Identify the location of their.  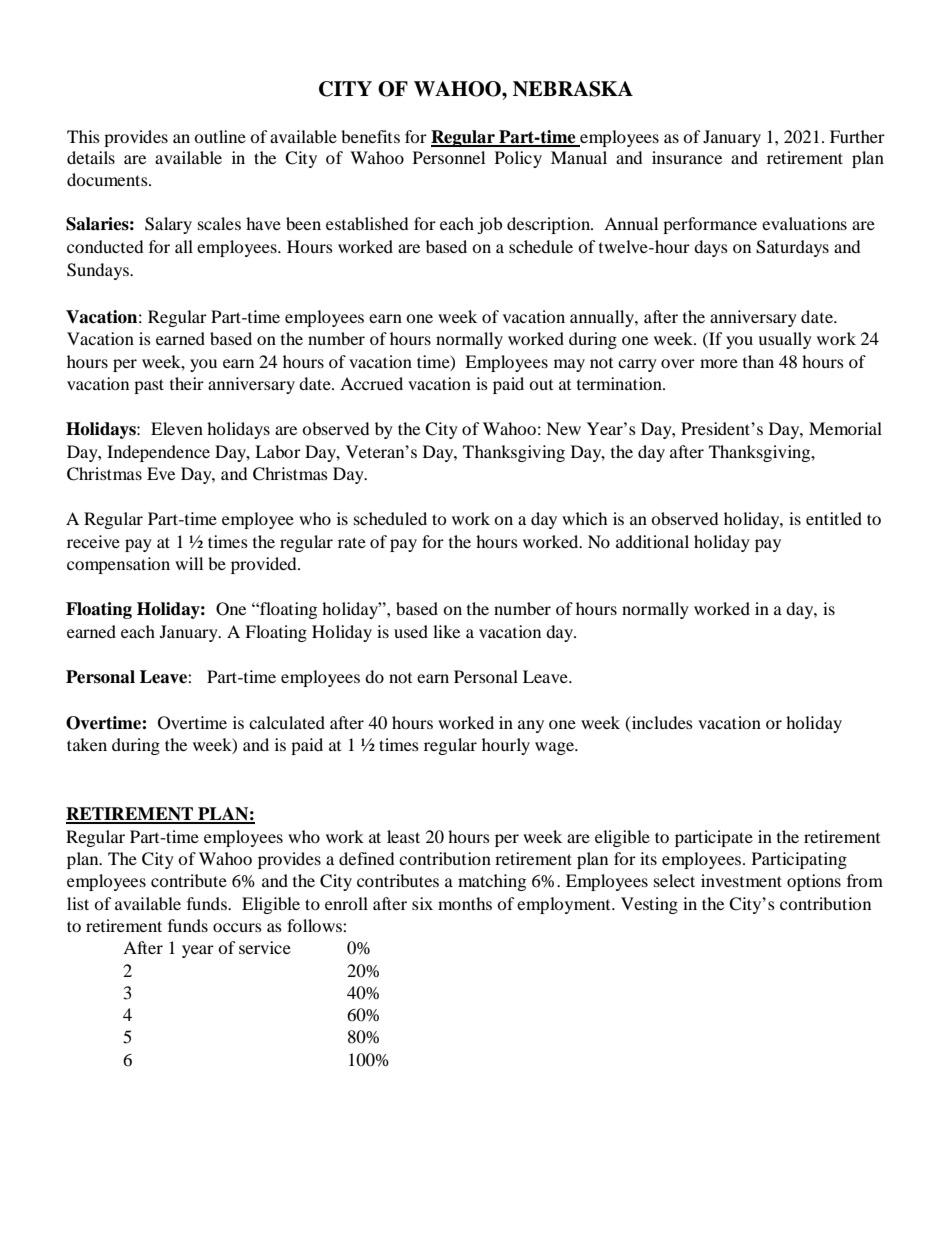
(187, 383).
